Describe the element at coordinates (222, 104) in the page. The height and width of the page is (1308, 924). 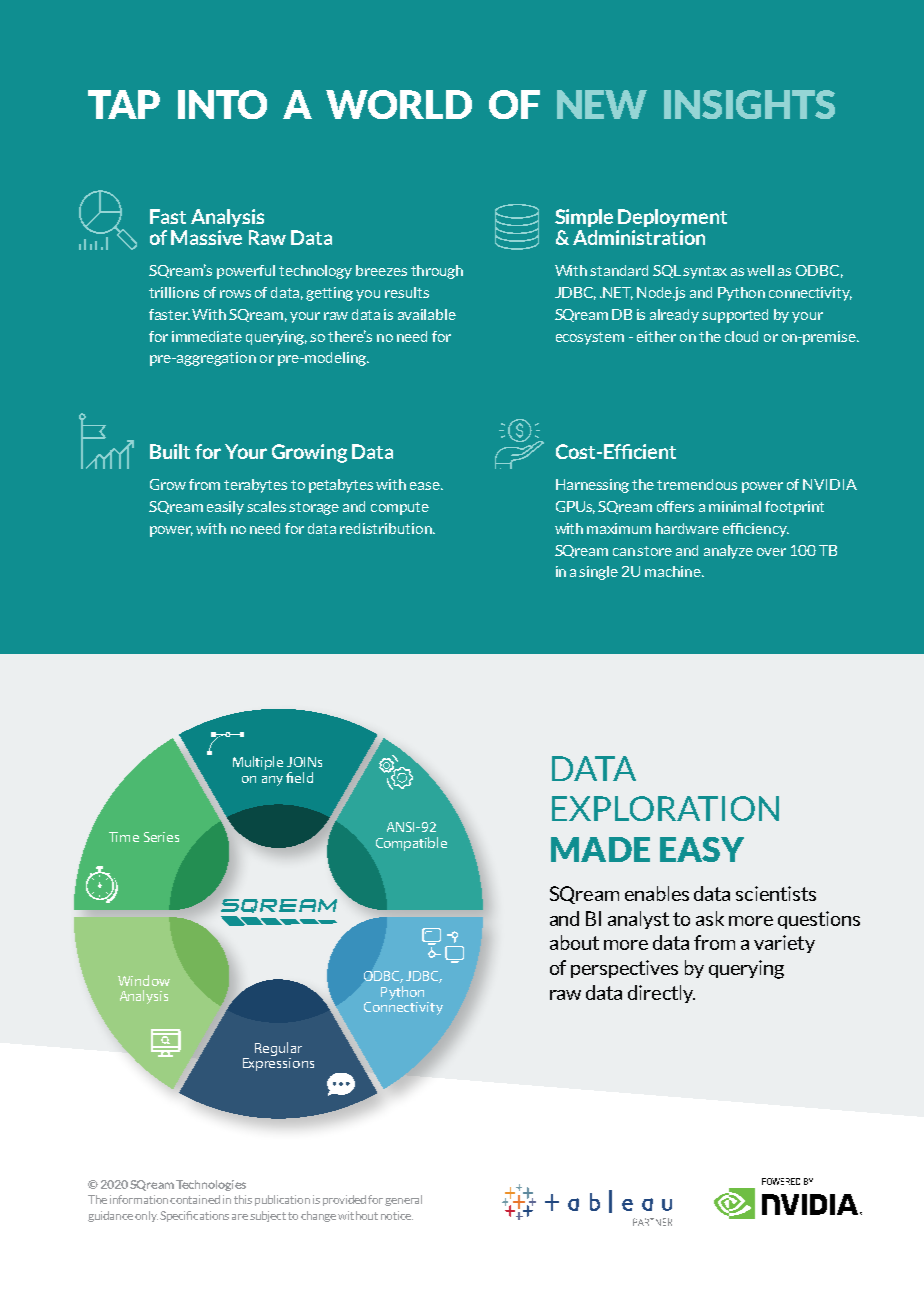
I see `INTO` at that location.
